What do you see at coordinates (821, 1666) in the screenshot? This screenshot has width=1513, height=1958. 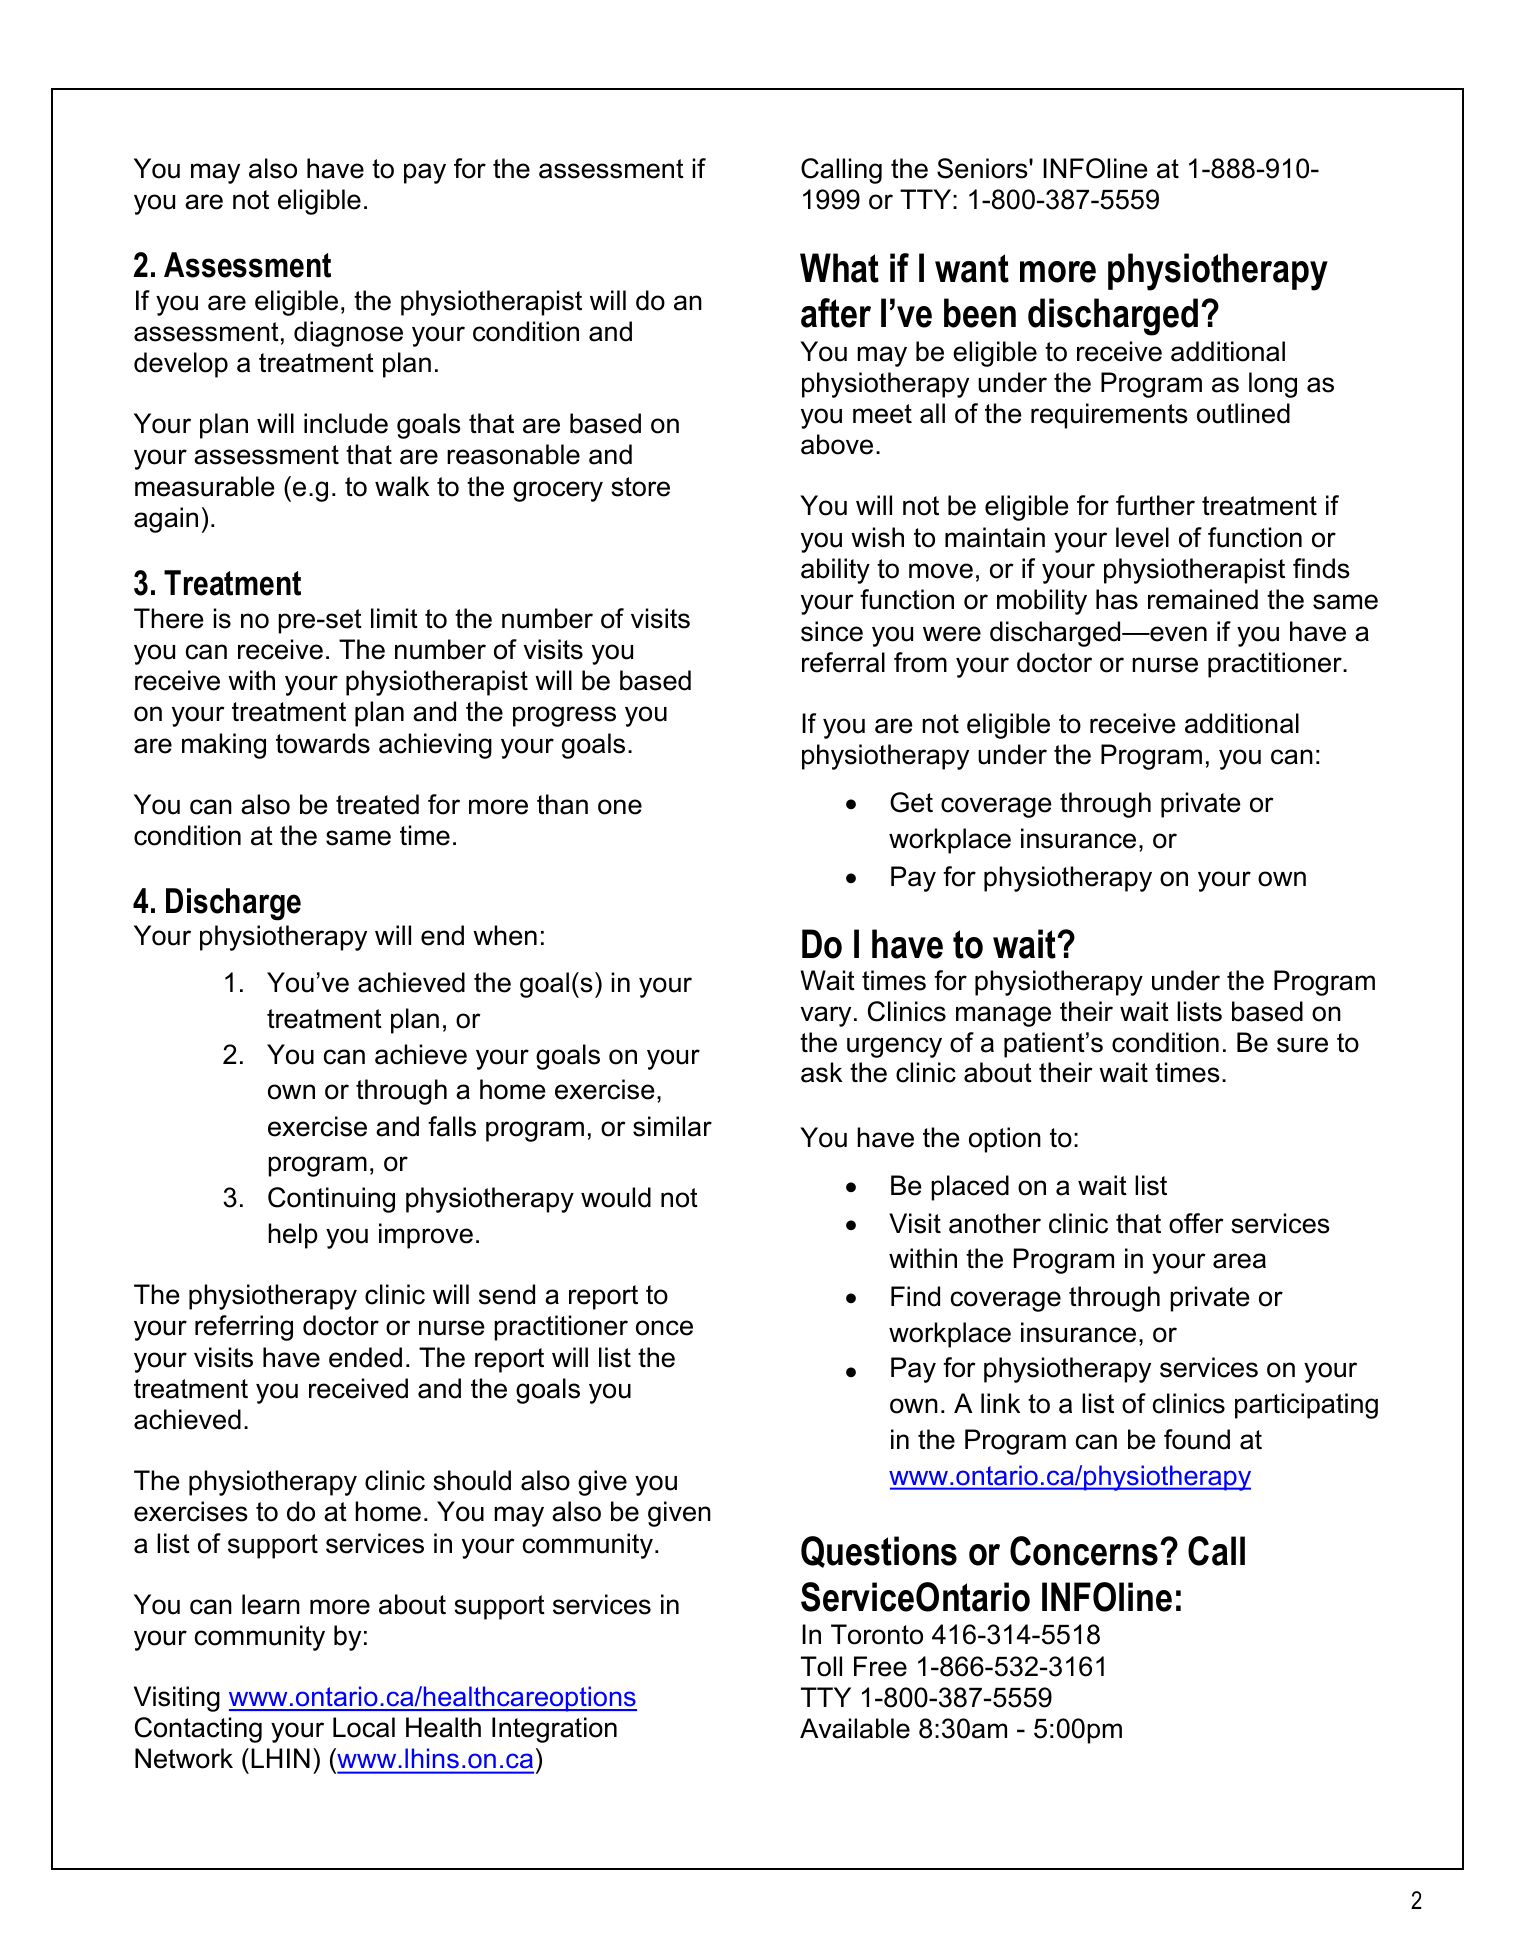 I see `Toll` at bounding box center [821, 1666].
